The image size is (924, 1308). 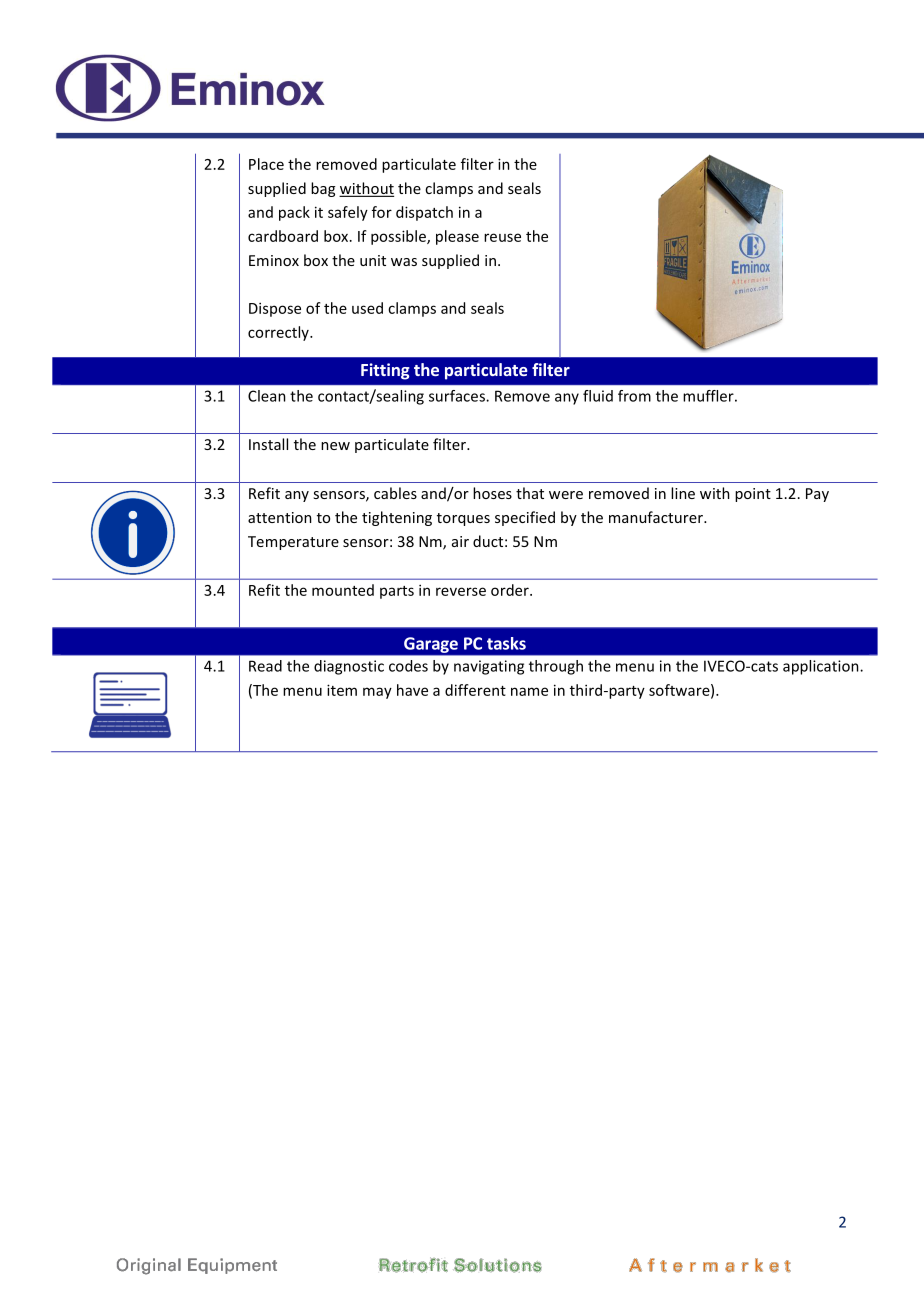 What do you see at coordinates (323, 189) in the document?
I see `bag` at bounding box center [323, 189].
